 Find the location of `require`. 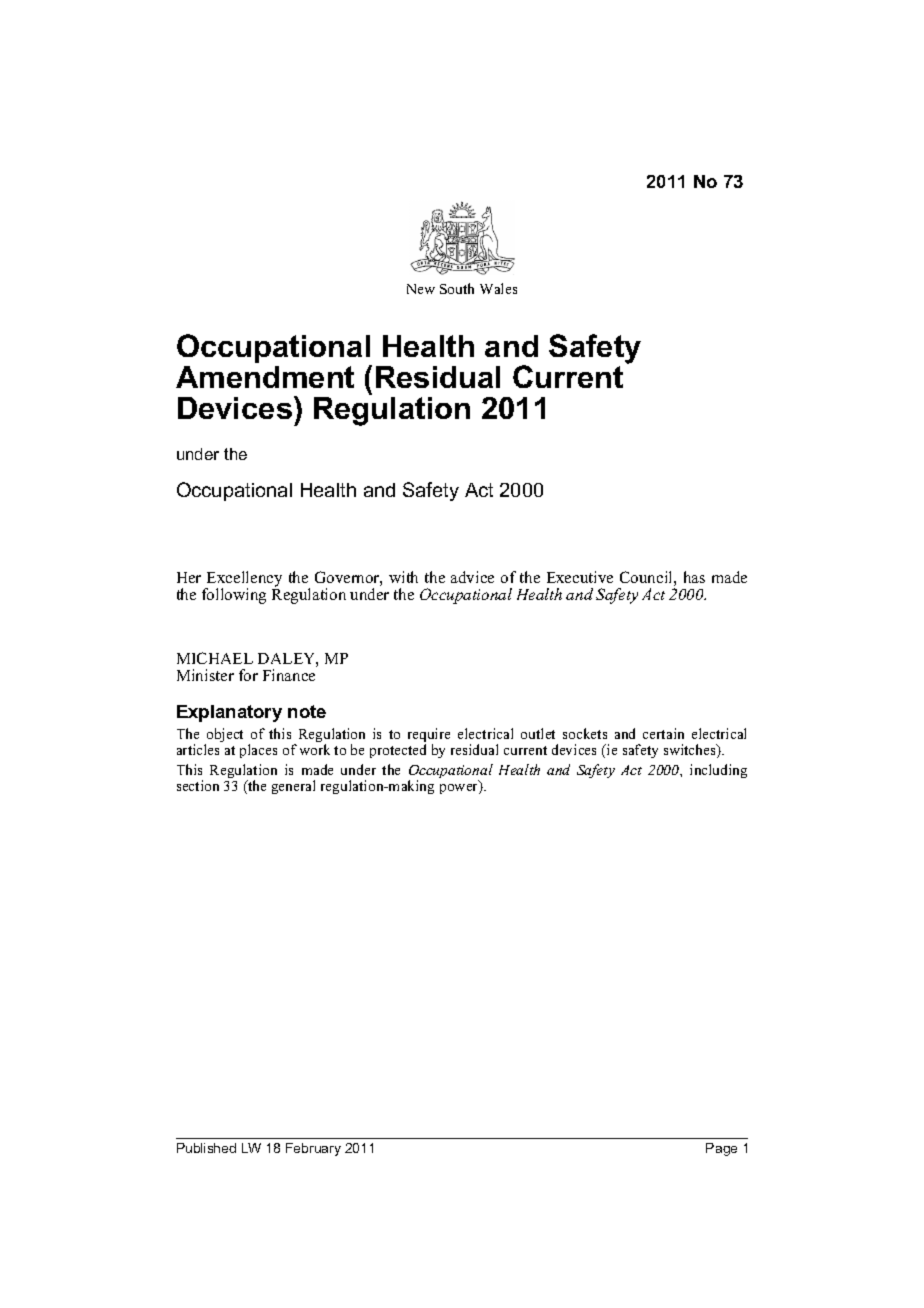

require is located at coordinates (429, 737).
